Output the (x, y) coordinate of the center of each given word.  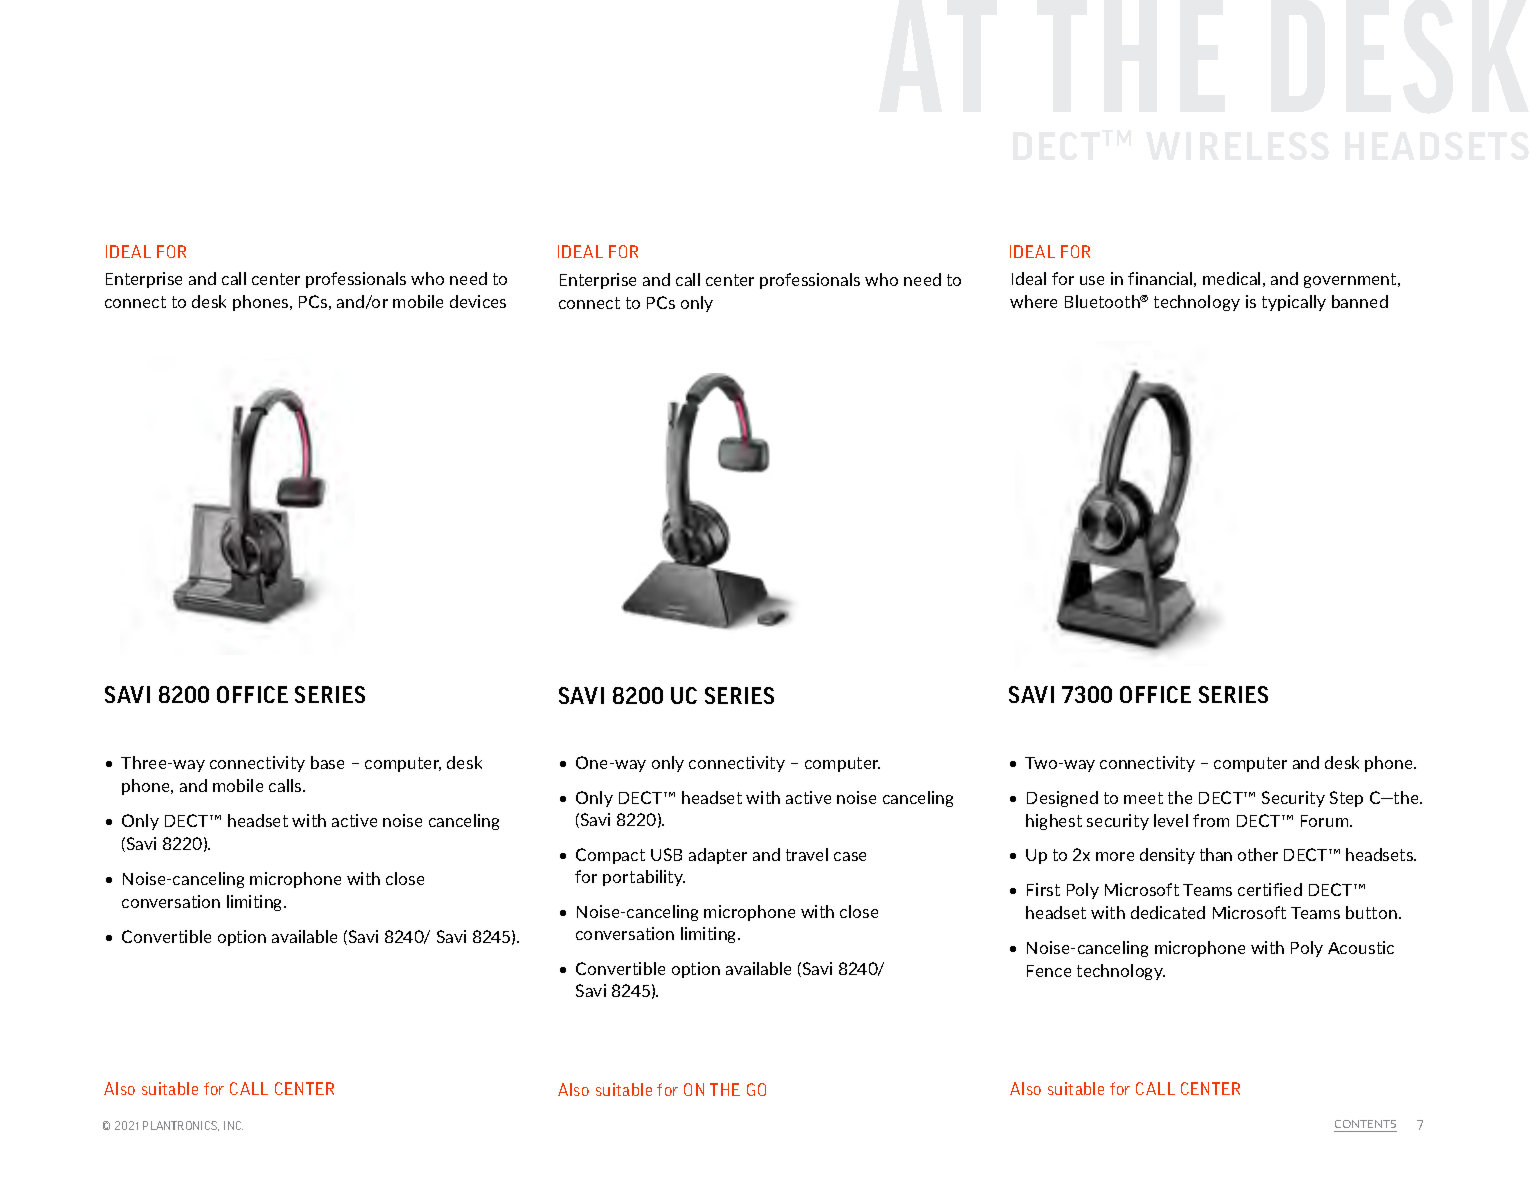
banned (1360, 301)
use (1092, 280)
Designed (1062, 799)
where (1033, 301)
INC (233, 1125)
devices (478, 301)
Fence (1049, 971)
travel (807, 854)
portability (644, 878)
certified (1270, 889)
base (327, 762)
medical (1231, 278)
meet (1143, 798)
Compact (610, 856)
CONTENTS (1365, 1124)
